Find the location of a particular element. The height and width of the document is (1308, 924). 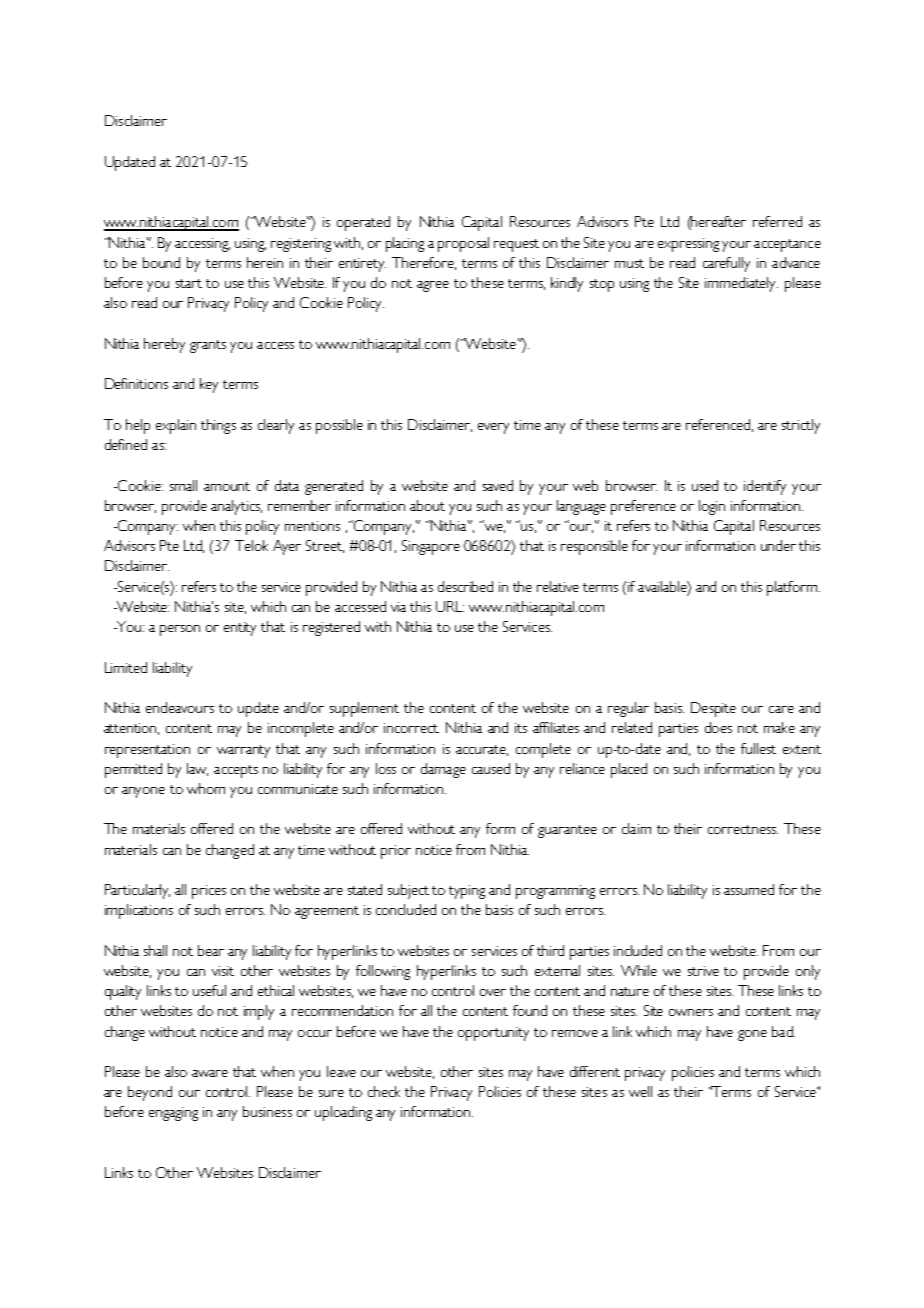

aware is located at coordinates (210, 1073).
